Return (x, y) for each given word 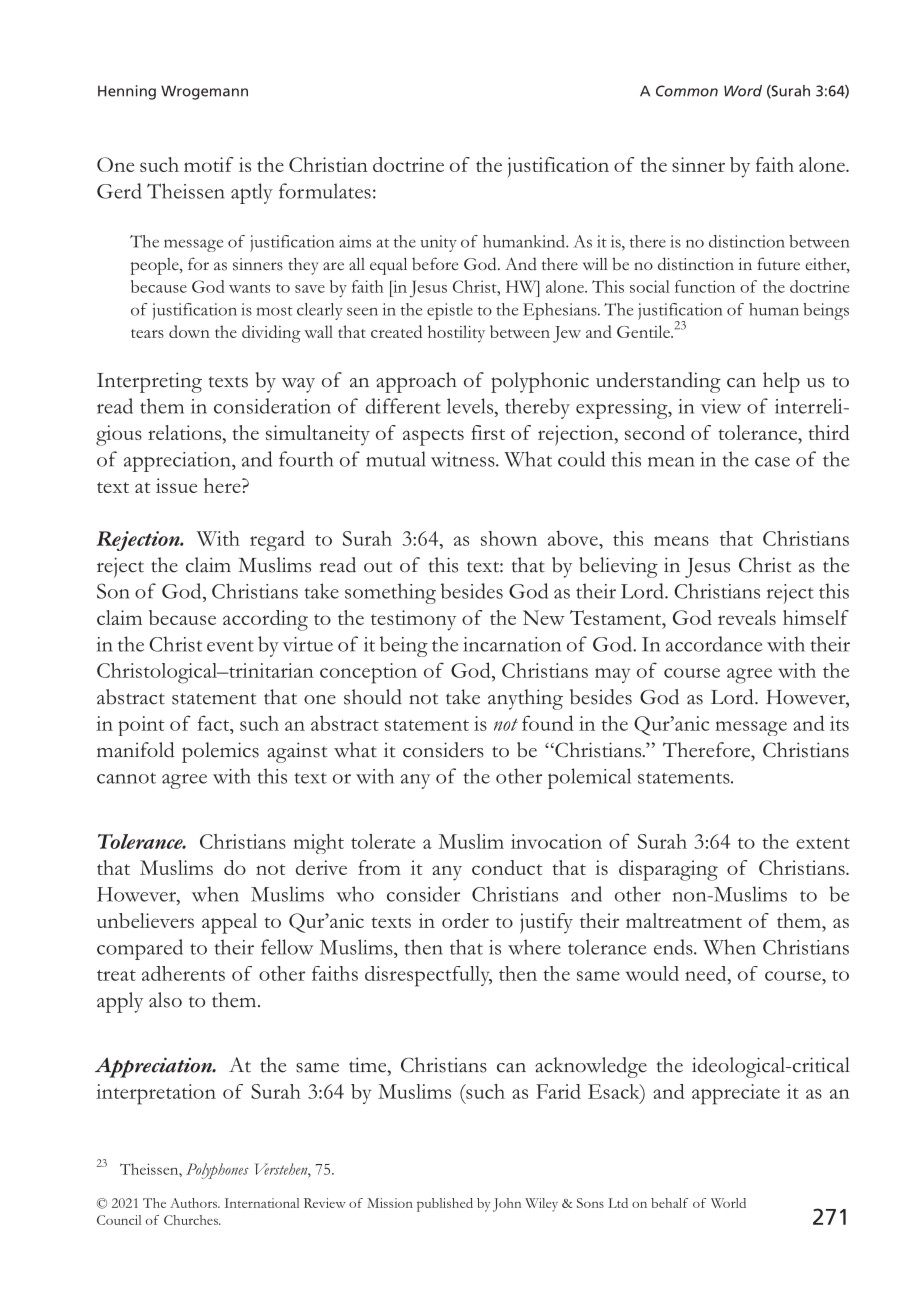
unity (438, 243)
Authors (194, 1203)
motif (208, 164)
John (507, 1205)
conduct (507, 867)
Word (743, 91)
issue (176, 485)
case (772, 462)
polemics (220, 752)
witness (464, 459)
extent (823, 843)
